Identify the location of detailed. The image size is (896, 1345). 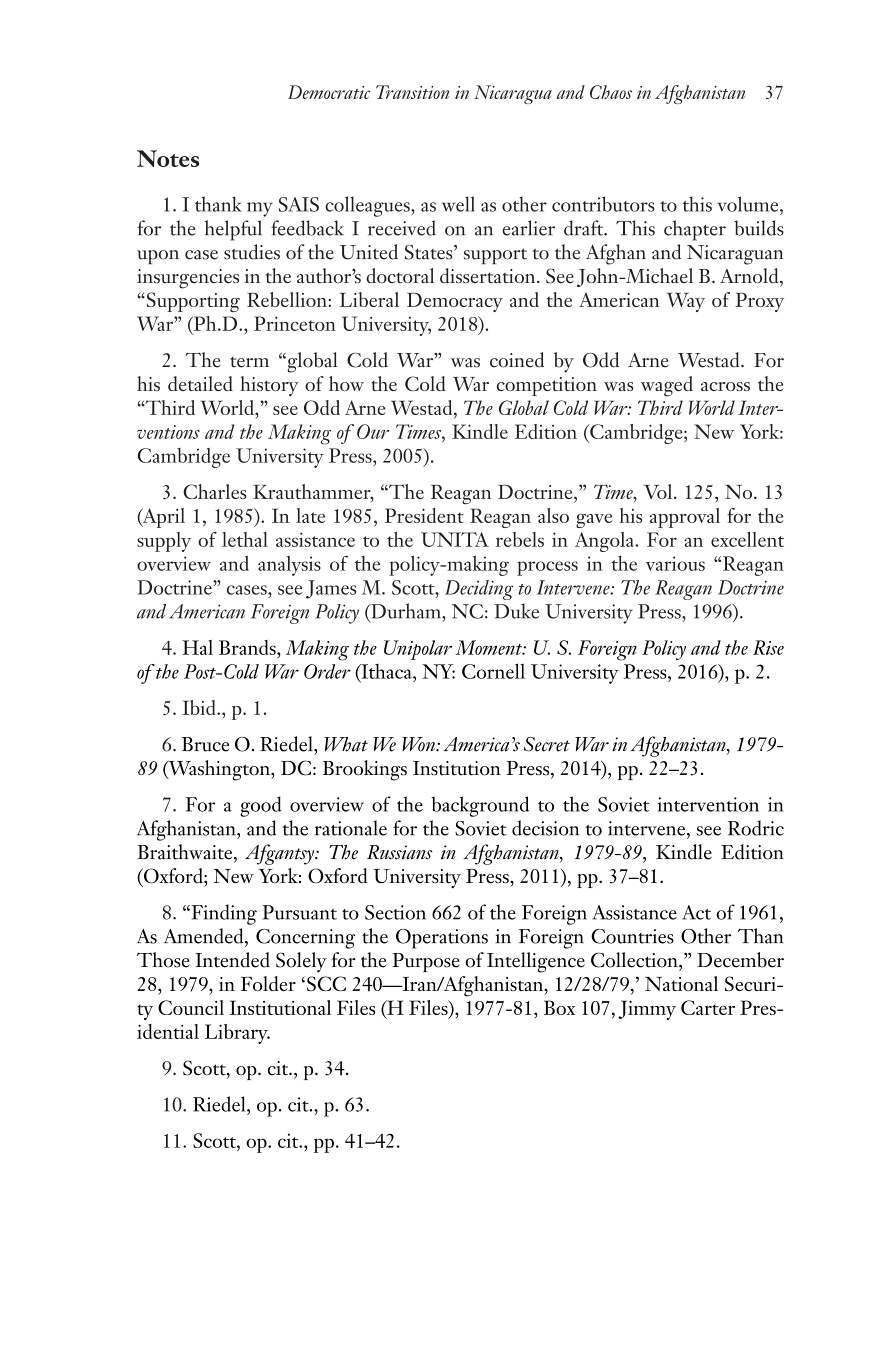
(200, 383).
